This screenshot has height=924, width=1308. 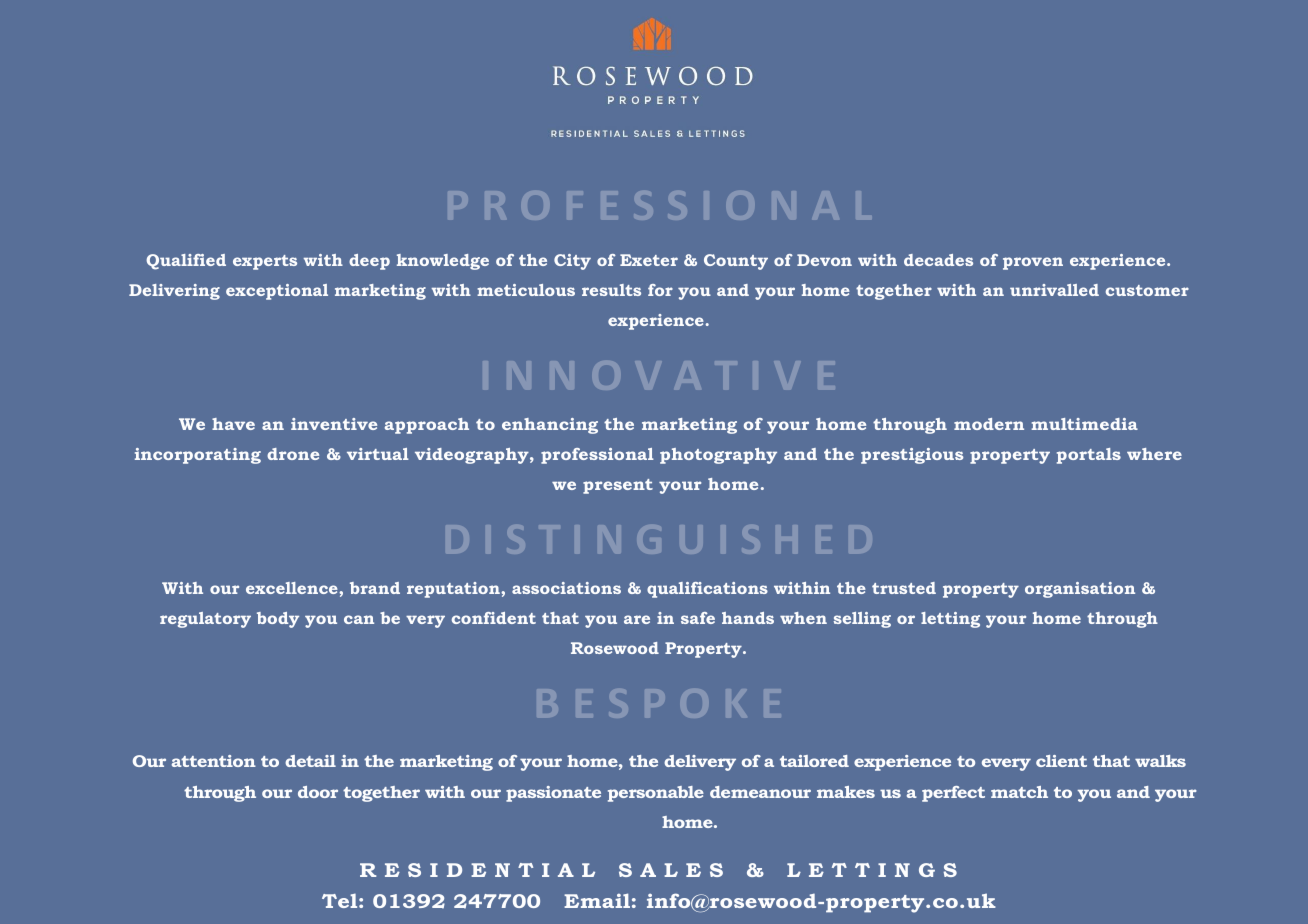 What do you see at coordinates (277, 292) in the screenshot?
I see `exceptional` at bounding box center [277, 292].
